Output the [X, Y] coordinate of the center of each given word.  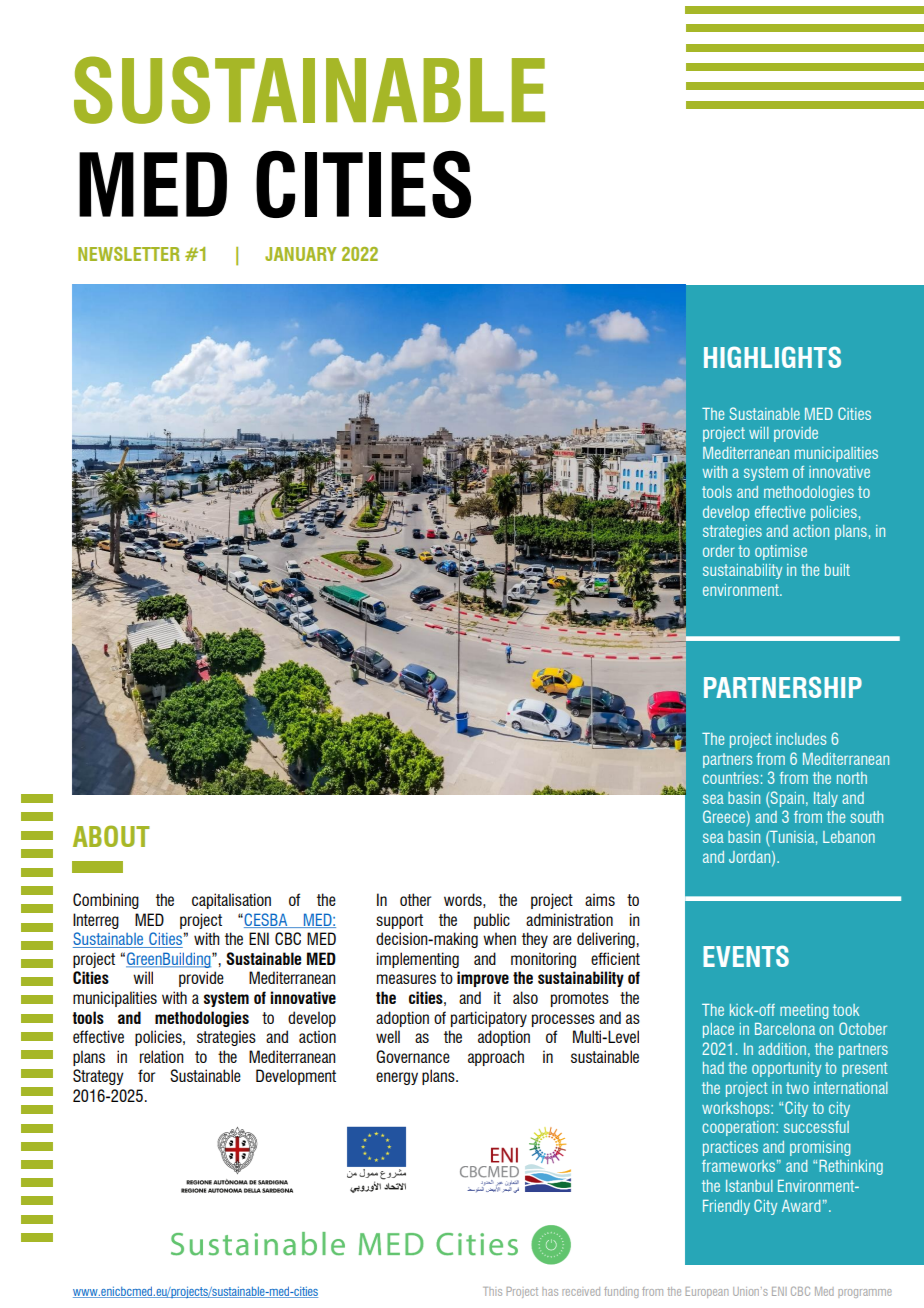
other [415, 899]
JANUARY [301, 254]
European [707, 1292]
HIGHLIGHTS [772, 357]
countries [731, 778]
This [492, 1291]
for [146, 1075]
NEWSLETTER [129, 254]
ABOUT [111, 836]
